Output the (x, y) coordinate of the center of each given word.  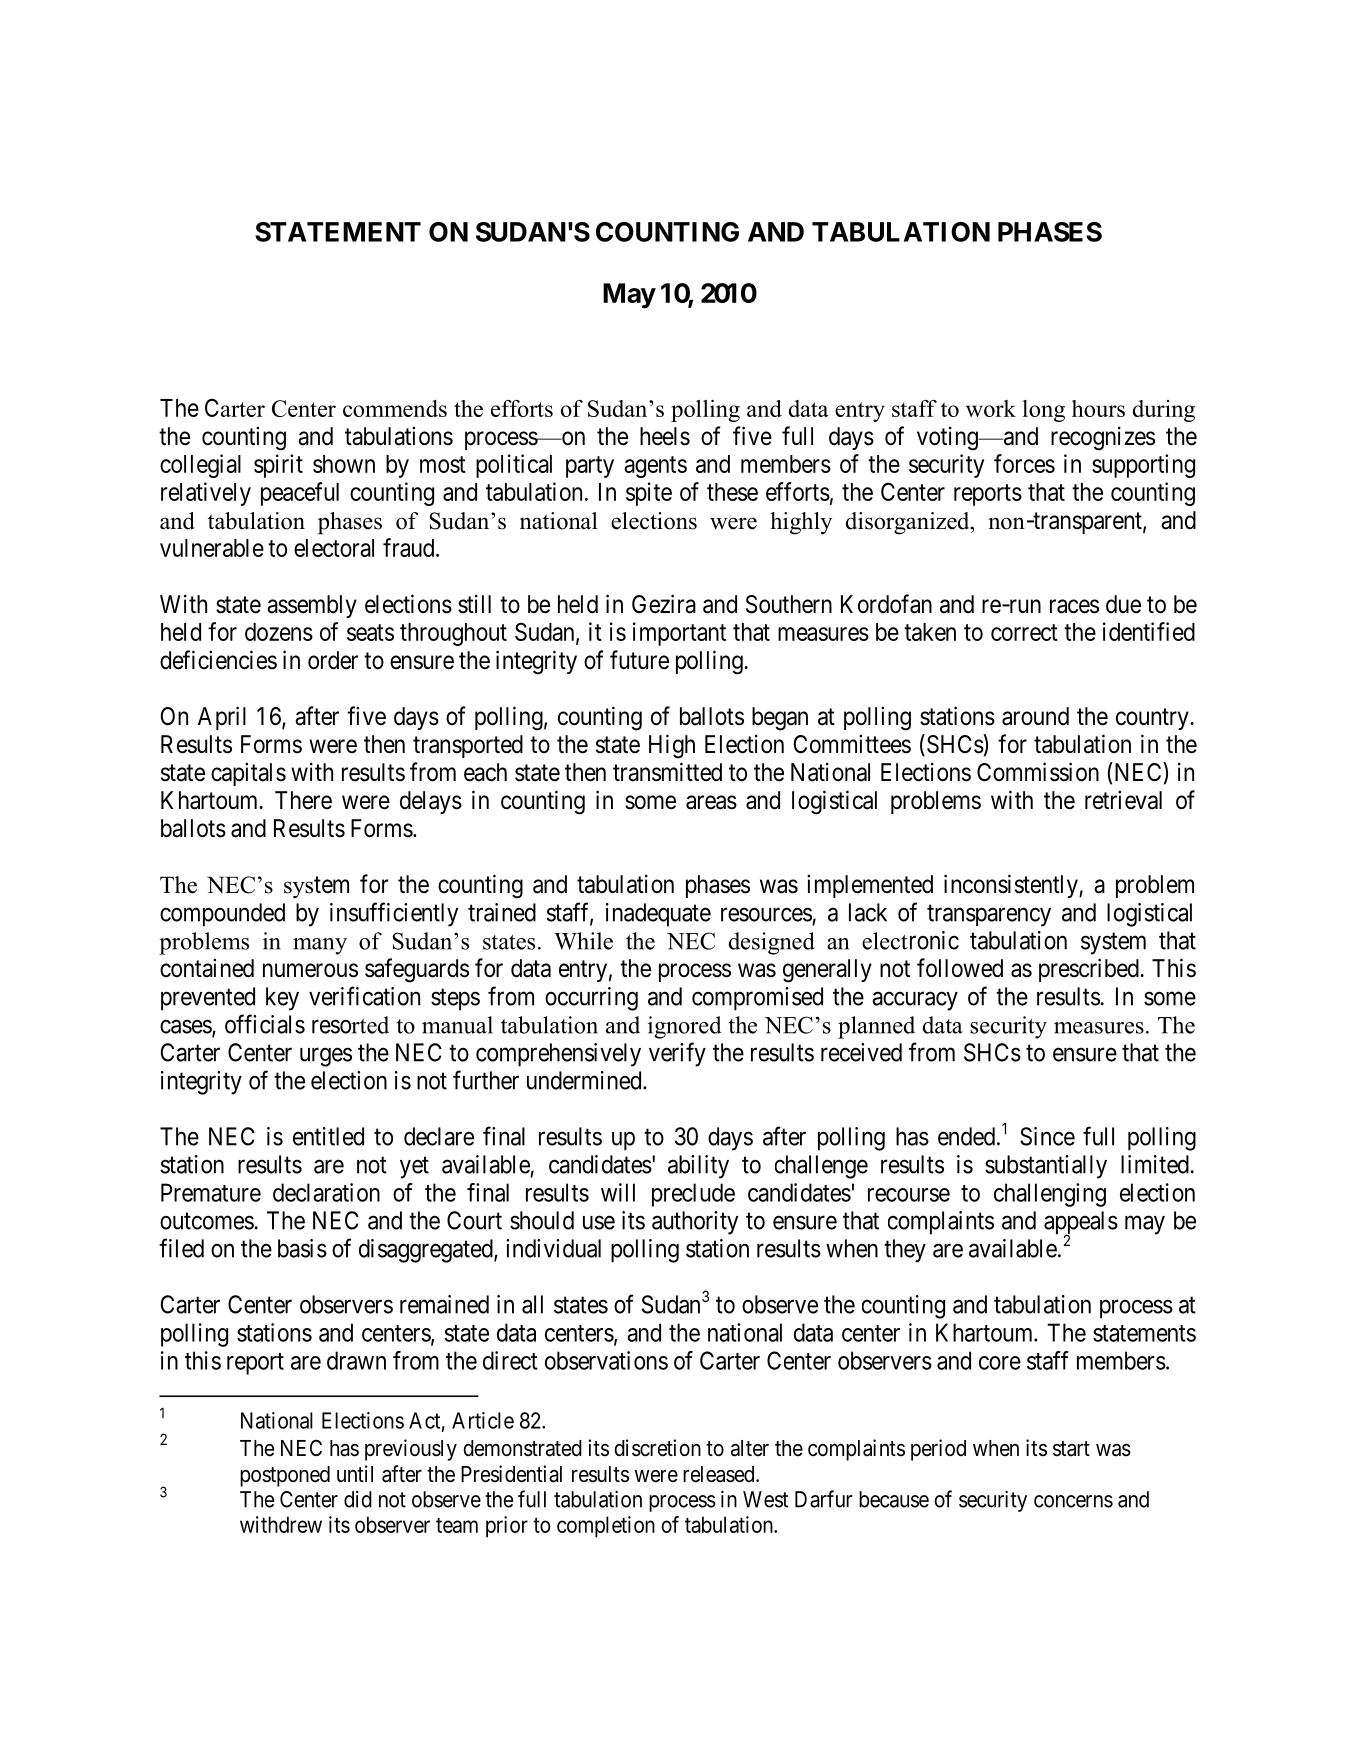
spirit (278, 466)
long (1043, 411)
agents (655, 467)
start (1071, 1449)
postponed (285, 1476)
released (720, 1474)
